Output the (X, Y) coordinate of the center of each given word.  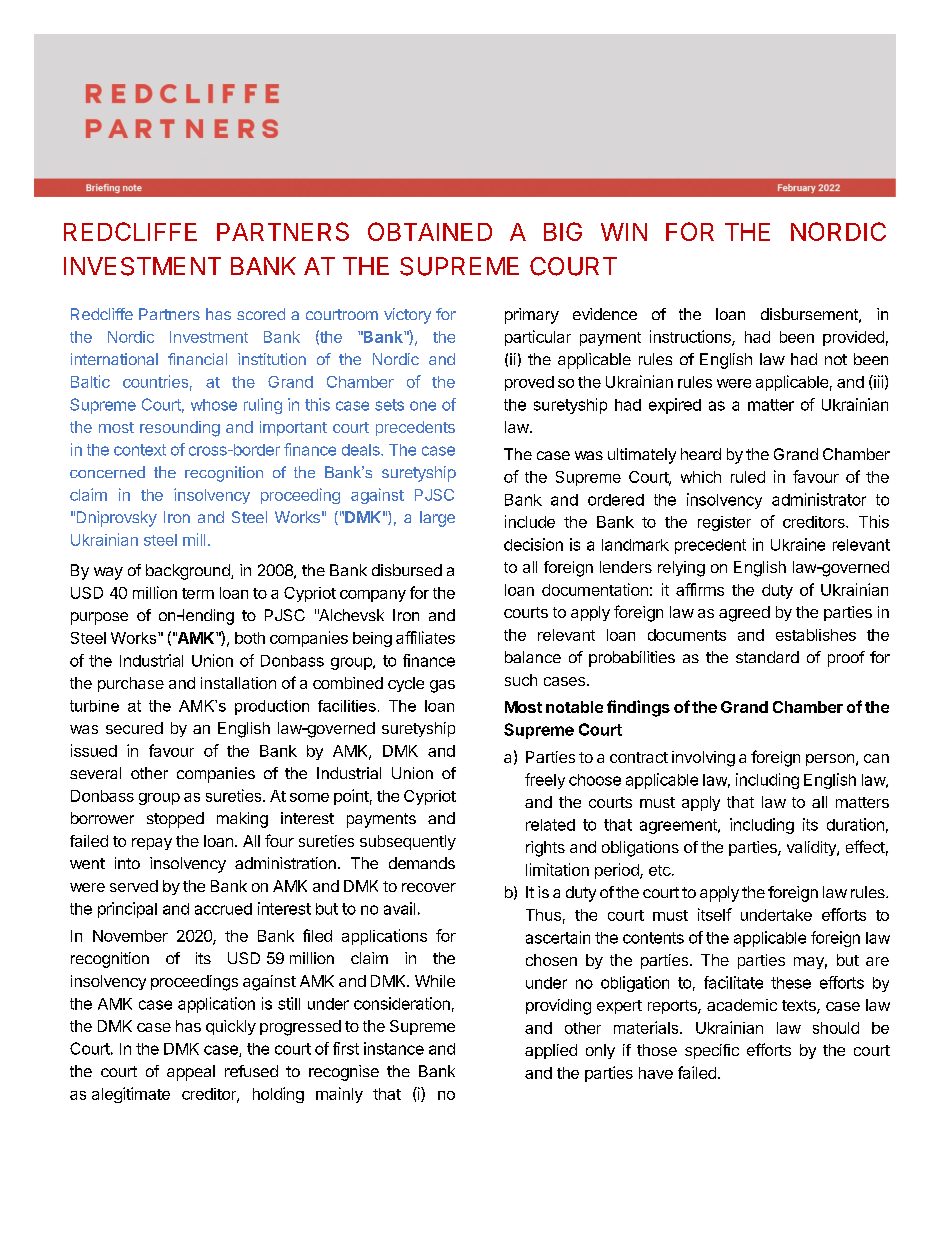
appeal (191, 1073)
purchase (131, 684)
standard (767, 657)
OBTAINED (430, 231)
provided (853, 338)
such (521, 680)
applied (551, 1051)
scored (261, 314)
